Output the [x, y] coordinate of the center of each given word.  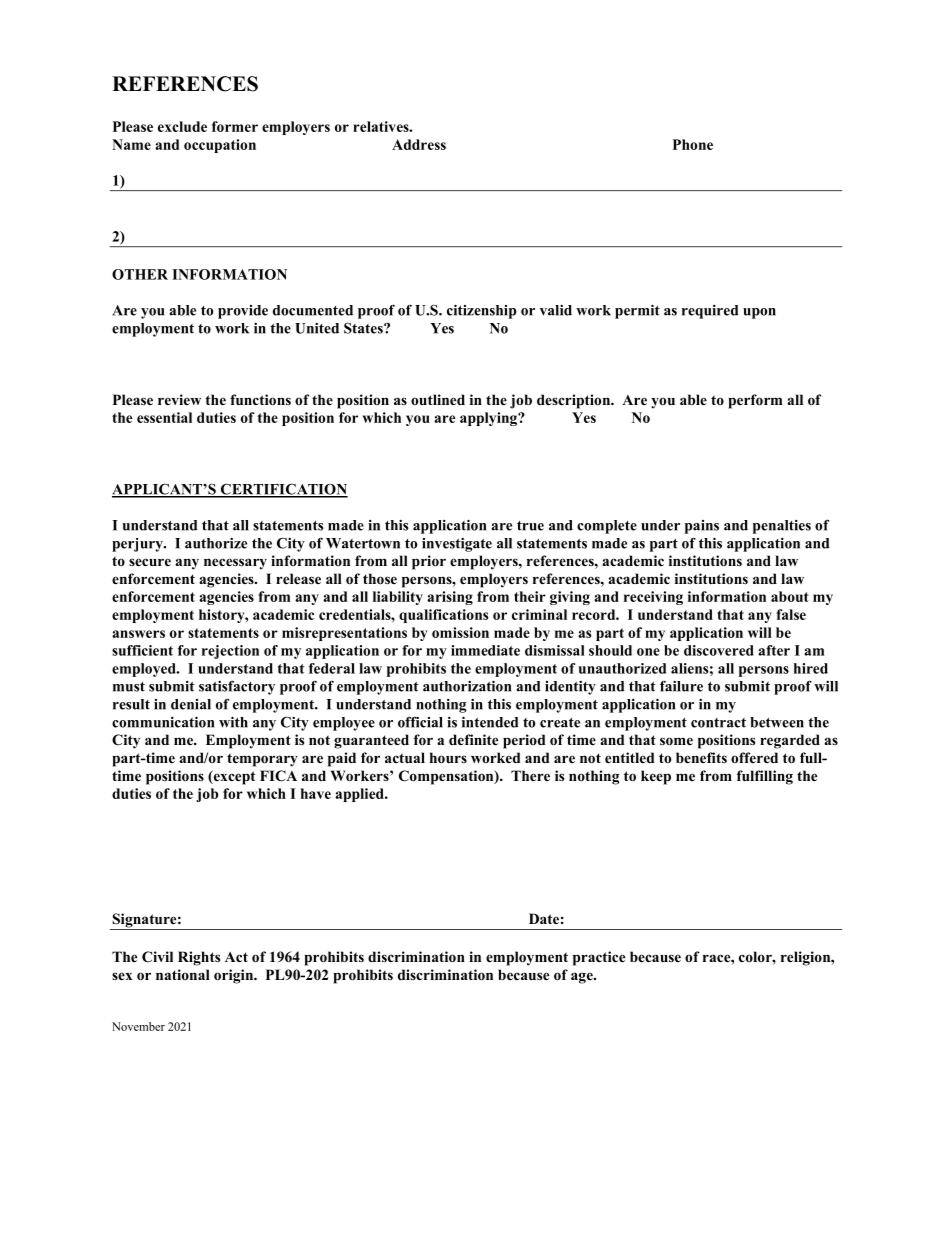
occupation [220, 146]
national [183, 974]
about [790, 596]
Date [544, 918]
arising [450, 598]
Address [419, 144]
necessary [235, 564]
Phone [693, 144]
